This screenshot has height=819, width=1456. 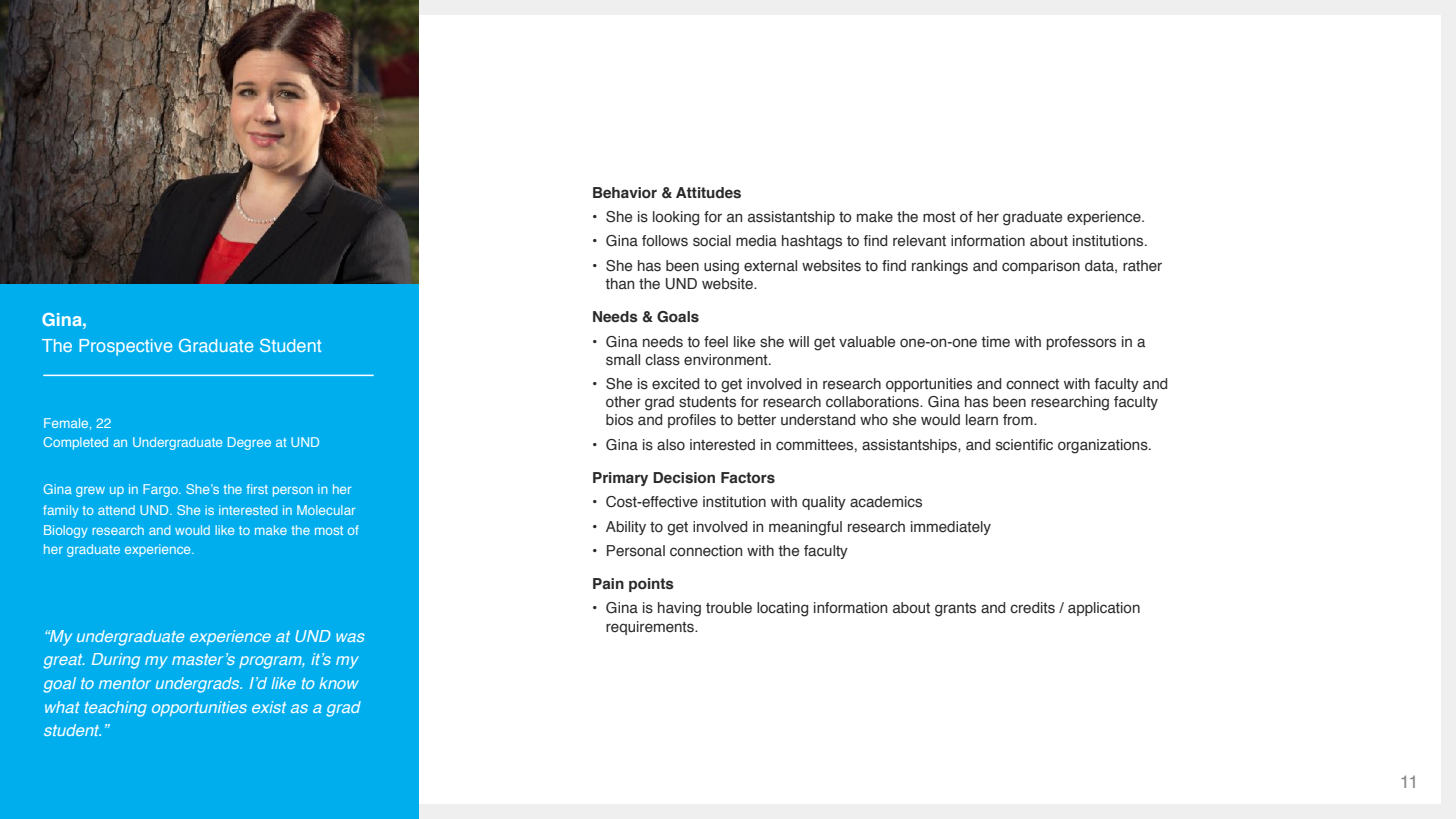 What do you see at coordinates (125, 683) in the screenshot?
I see `mentor` at bounding box center [125, 683].
